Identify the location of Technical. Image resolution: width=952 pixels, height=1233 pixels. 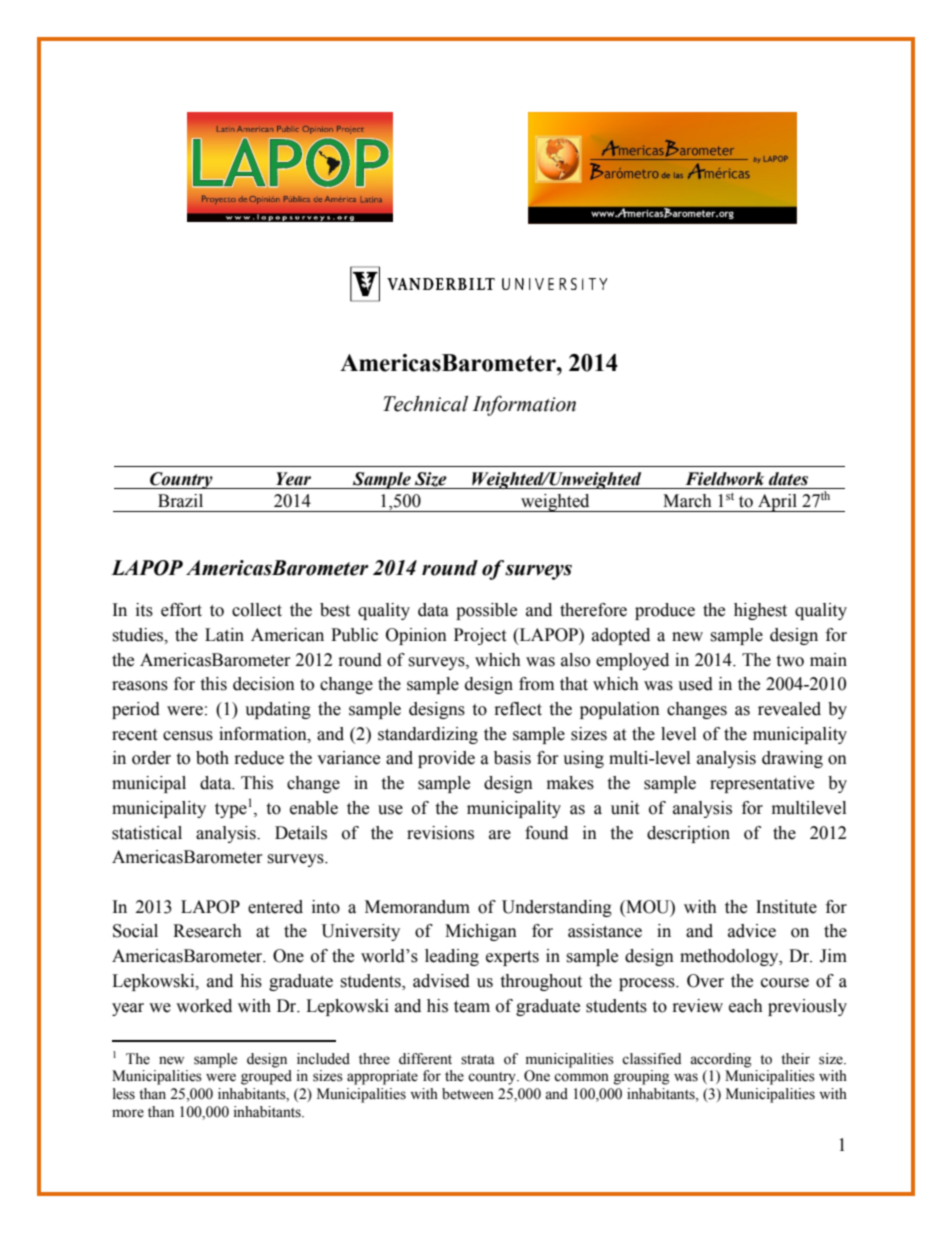
(425, 404).
